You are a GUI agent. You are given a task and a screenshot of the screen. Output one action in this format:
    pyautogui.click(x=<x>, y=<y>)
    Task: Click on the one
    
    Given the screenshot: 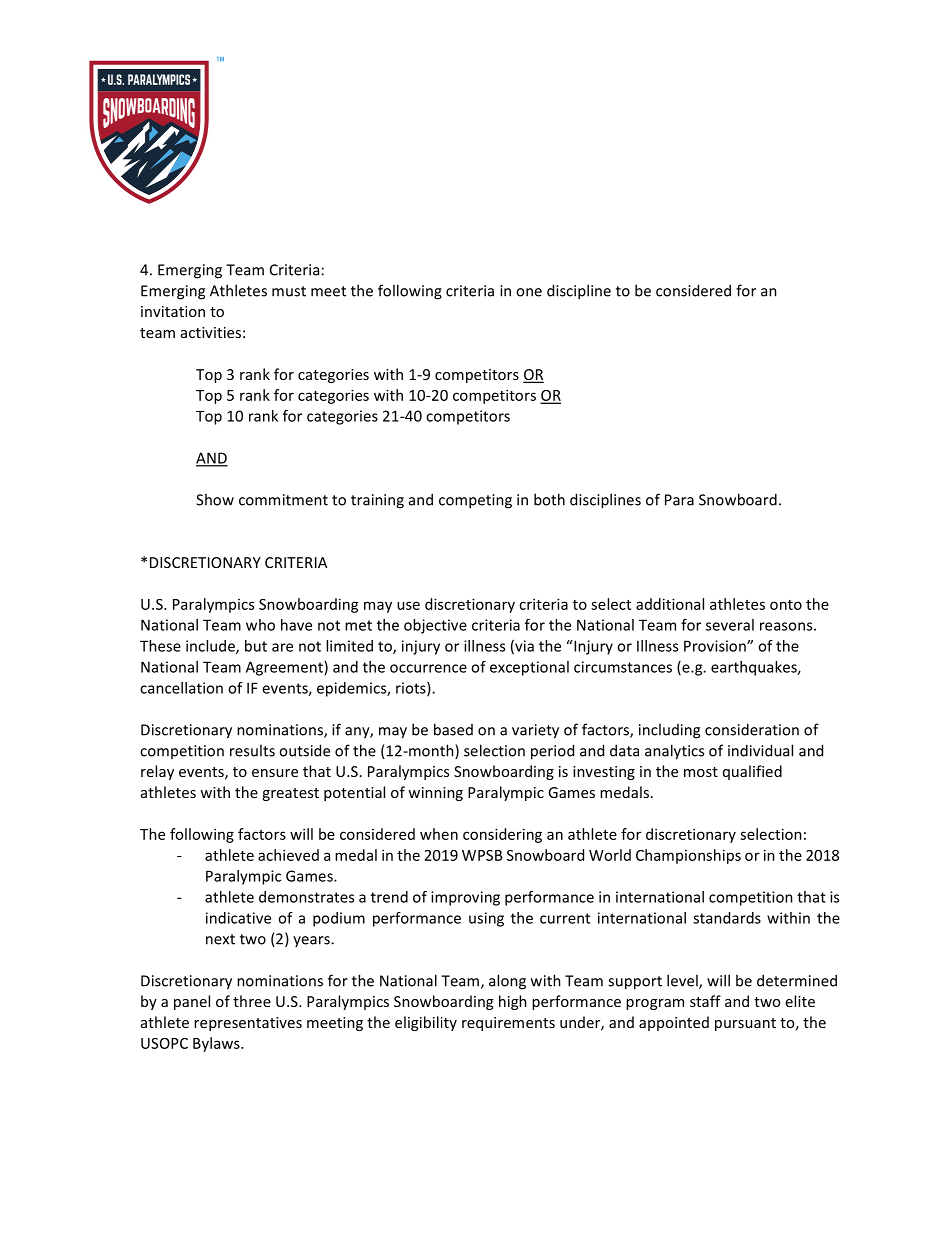 What is the action you would take?
    pyautogui.click(x=529, y=292)
